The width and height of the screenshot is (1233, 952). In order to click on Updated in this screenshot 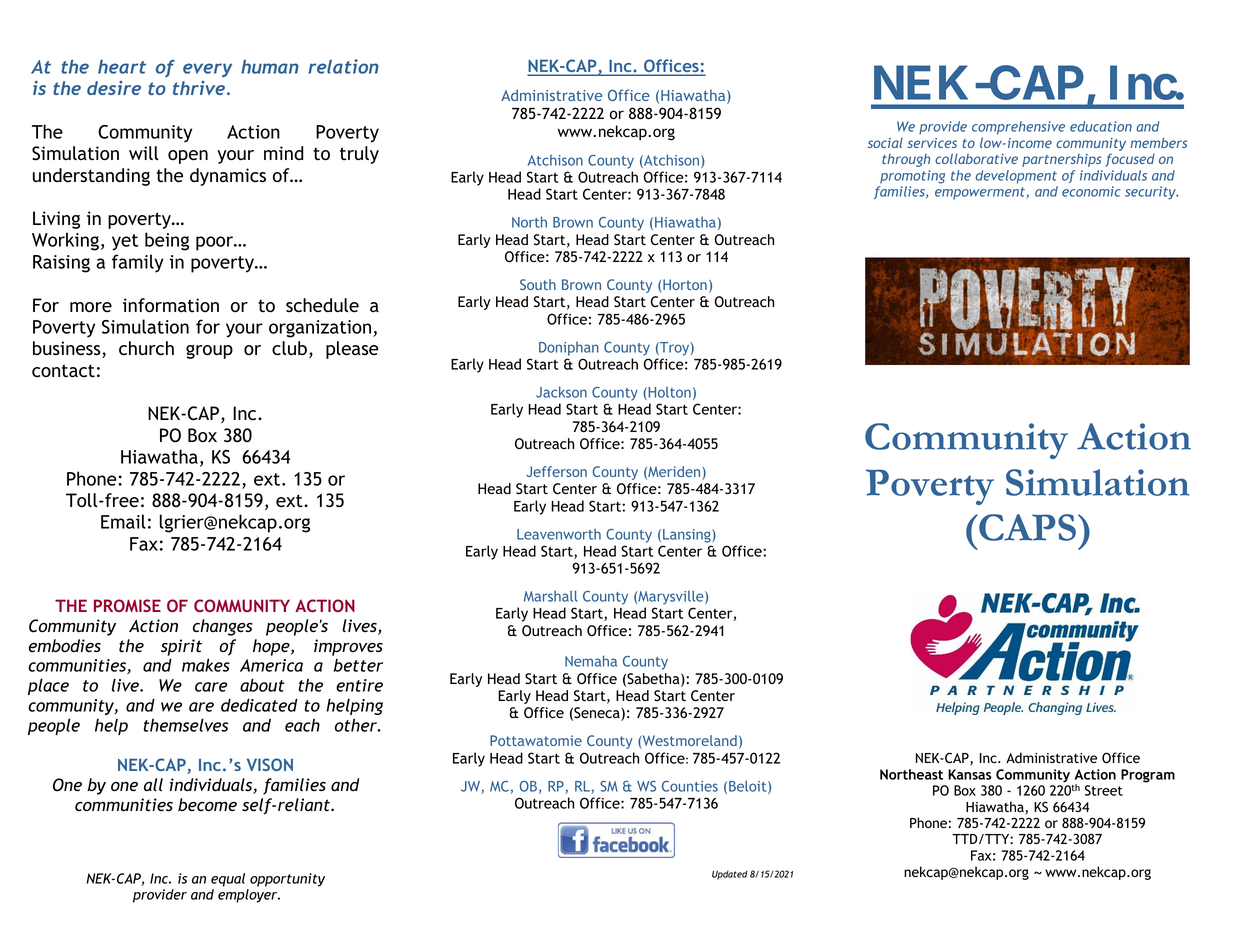, I will do `click(730, 875)`.
